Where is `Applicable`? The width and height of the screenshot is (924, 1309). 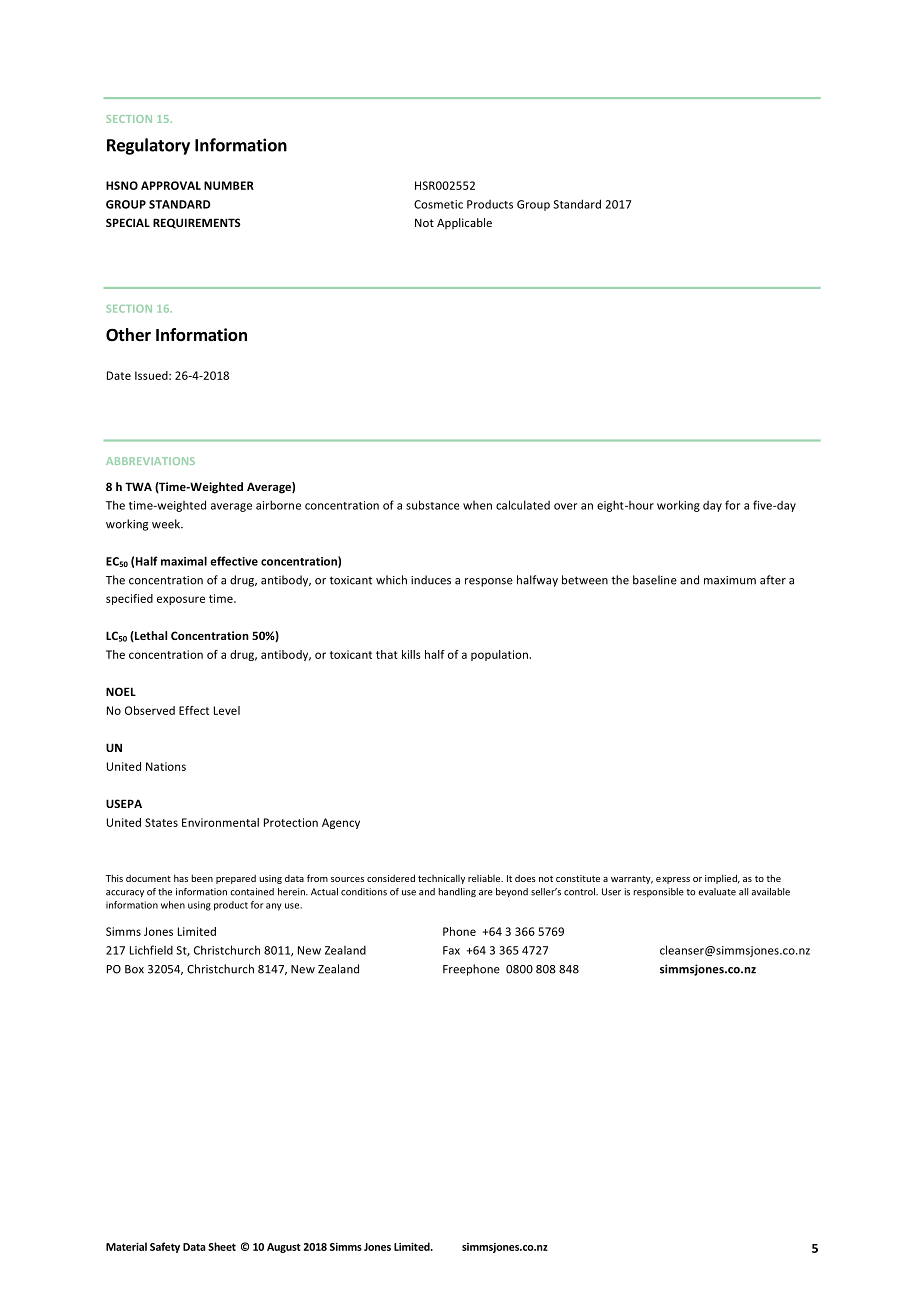
Applicable is located at coordinates (464, 223).
